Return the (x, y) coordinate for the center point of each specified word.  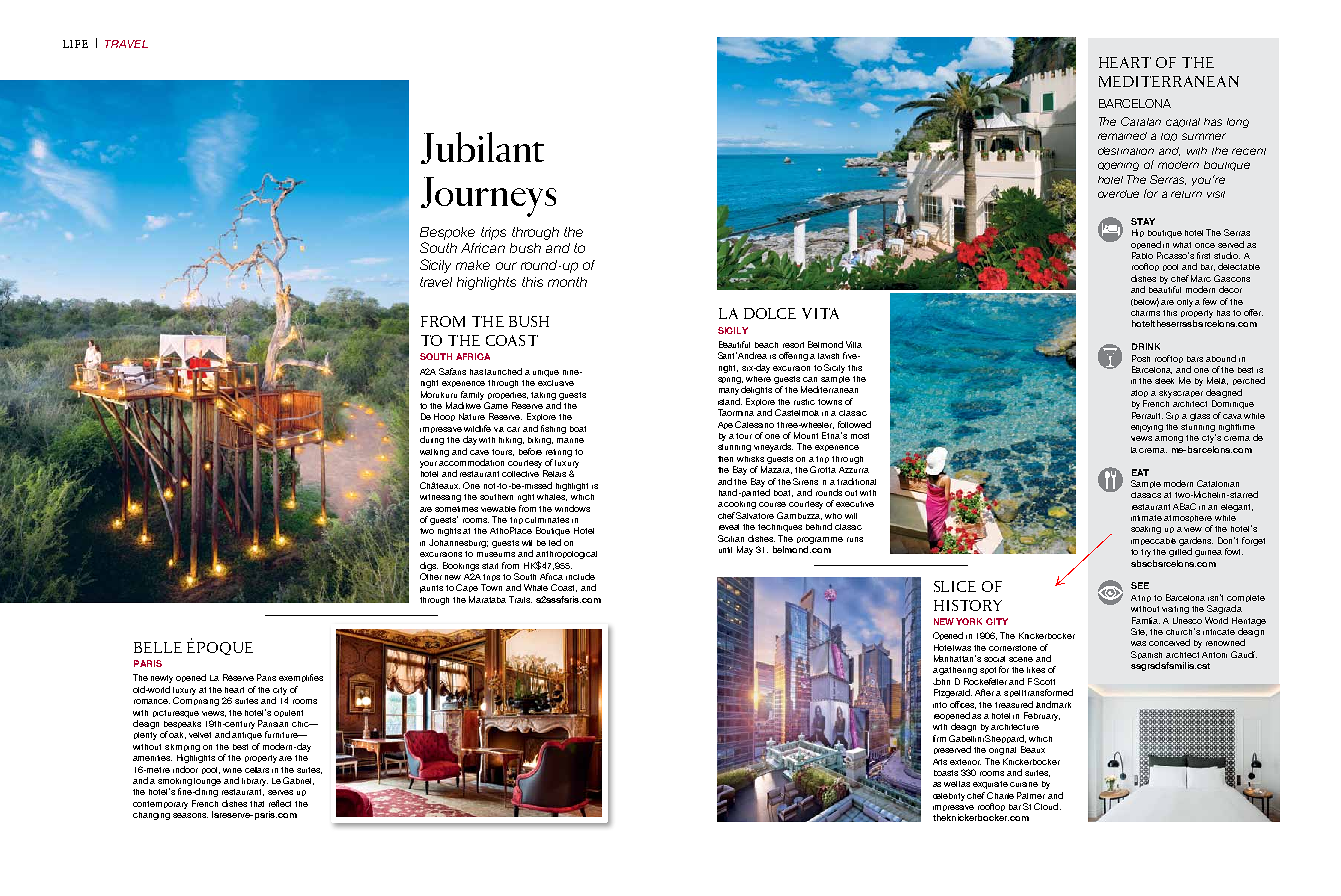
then (725, 459)
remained (1122, 136)
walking (434, 453)
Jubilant (482, 148)
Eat (1140, 472)
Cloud (1047, 806)
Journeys (488, 197)
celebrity (949, 797)
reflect (280, 803)
